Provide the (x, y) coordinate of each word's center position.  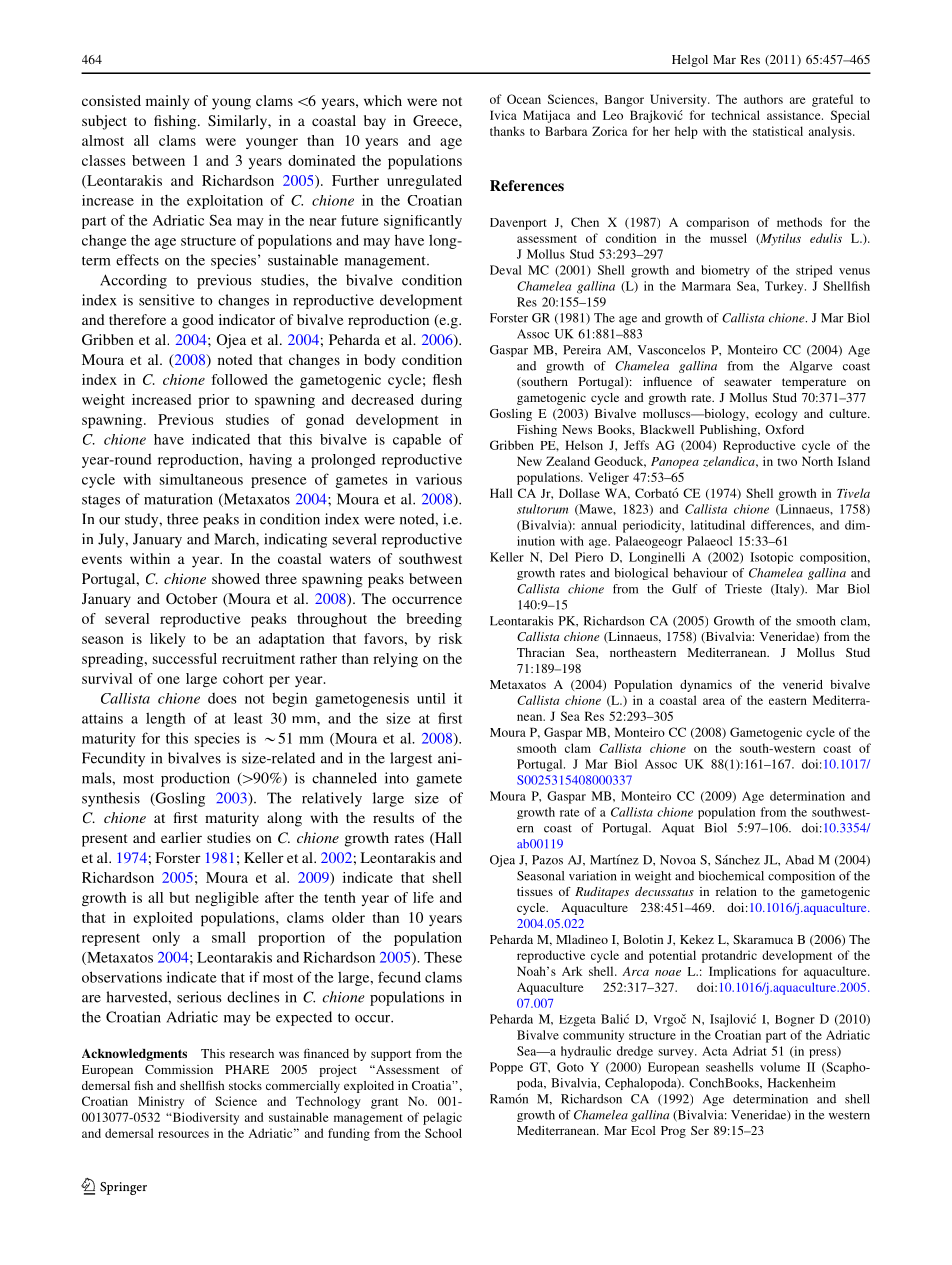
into (397, 778)
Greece (436, 120)
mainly (167, 102)
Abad (799, 860)
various (439, 479)
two (787, 462)
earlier (181, 837)
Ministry (161, 1102)
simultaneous (201, 479)
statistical (778, 131)
